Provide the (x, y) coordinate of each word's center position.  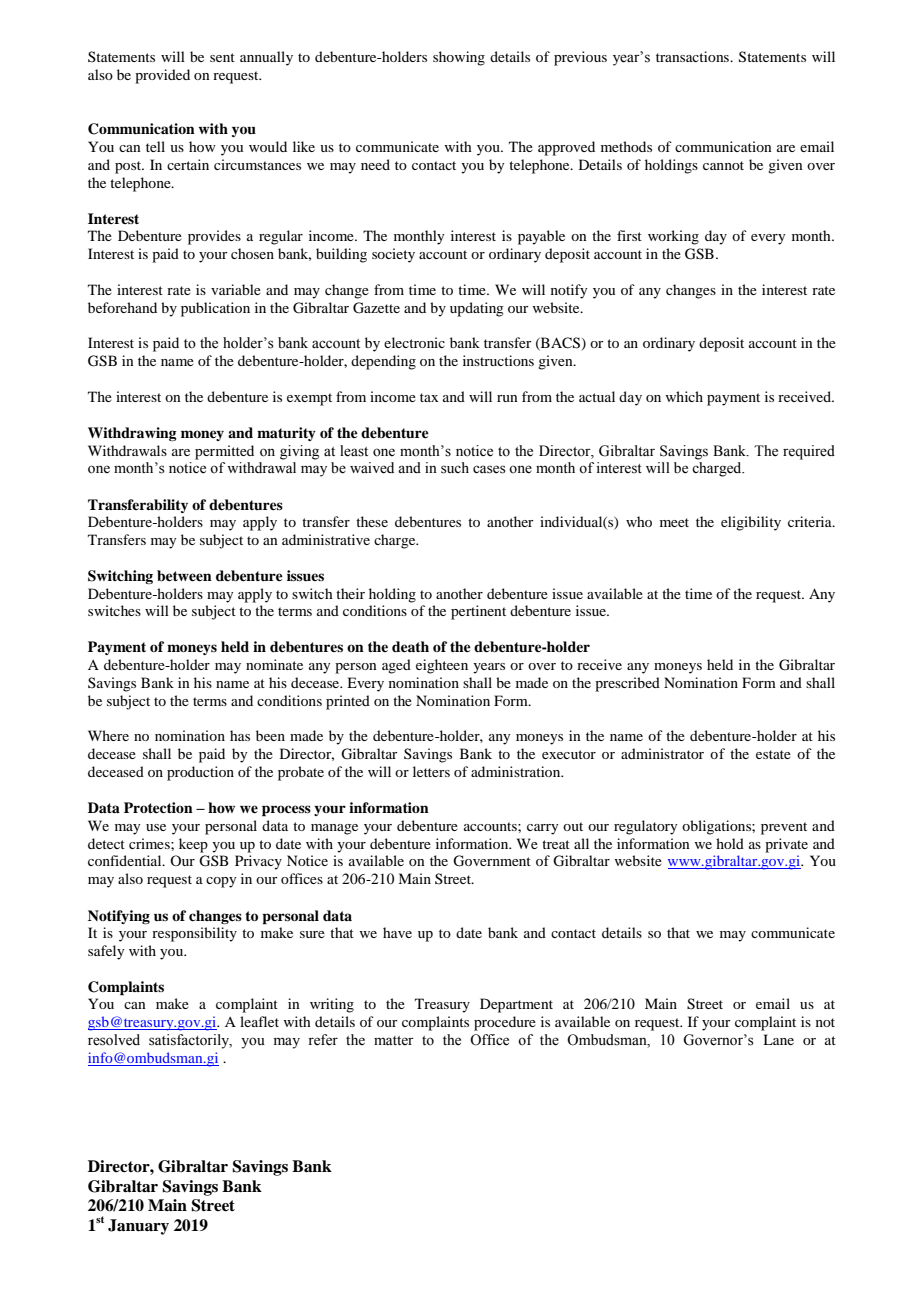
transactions (694, 56)
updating (477, 309)
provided (162, 76)
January (138, 1227)
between (184, 576)
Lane (778, 1039)
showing (459, 58)
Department (516, 1005)
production (200, 773)
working (673, 237)
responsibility (194, 934)
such (455, 468)
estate (773, 754)
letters (431, 771)
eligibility (751, 523)
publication (215, 309)
